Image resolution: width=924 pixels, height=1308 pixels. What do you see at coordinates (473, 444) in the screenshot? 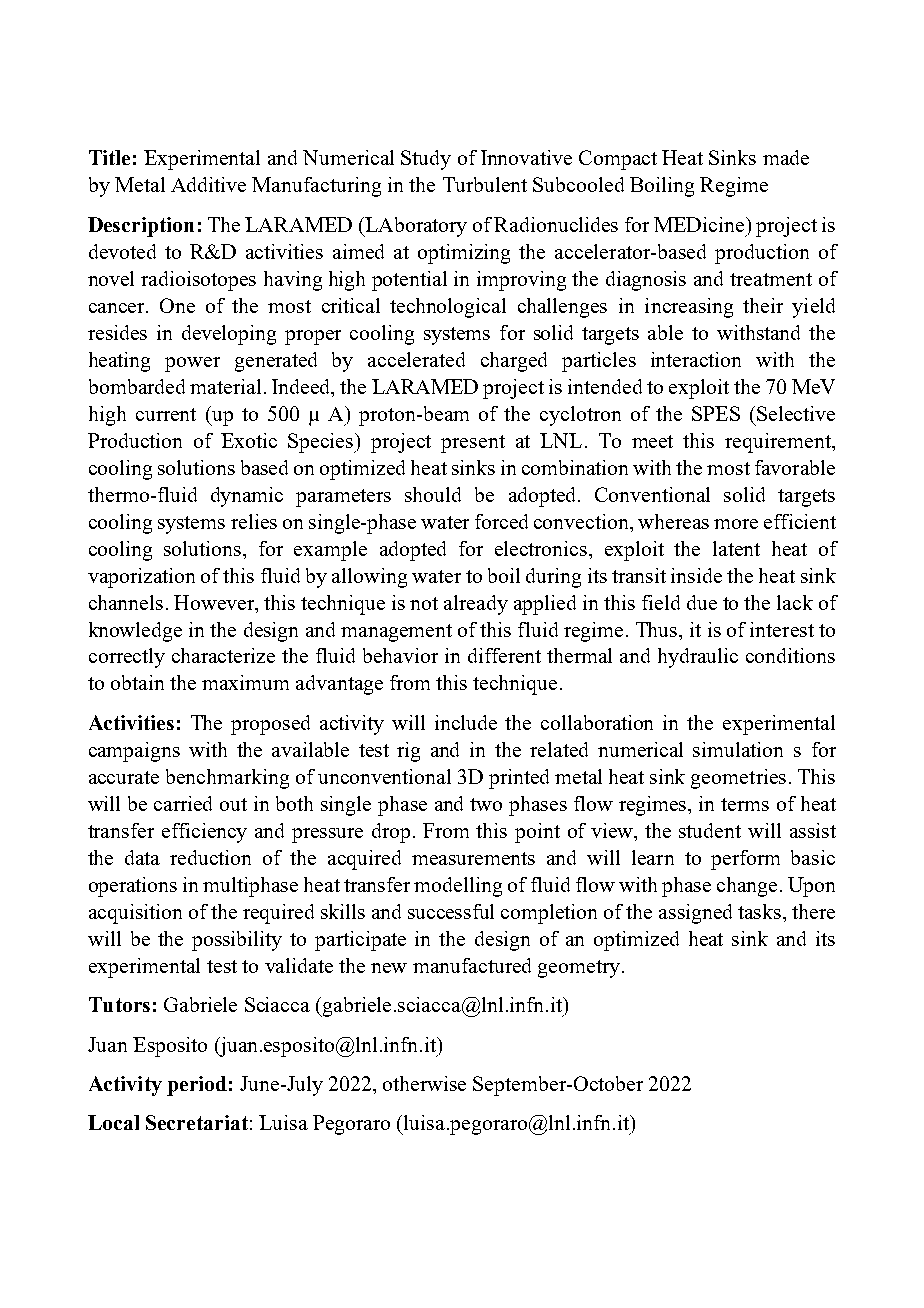
I see `present` at bounding box center [473, 444].
